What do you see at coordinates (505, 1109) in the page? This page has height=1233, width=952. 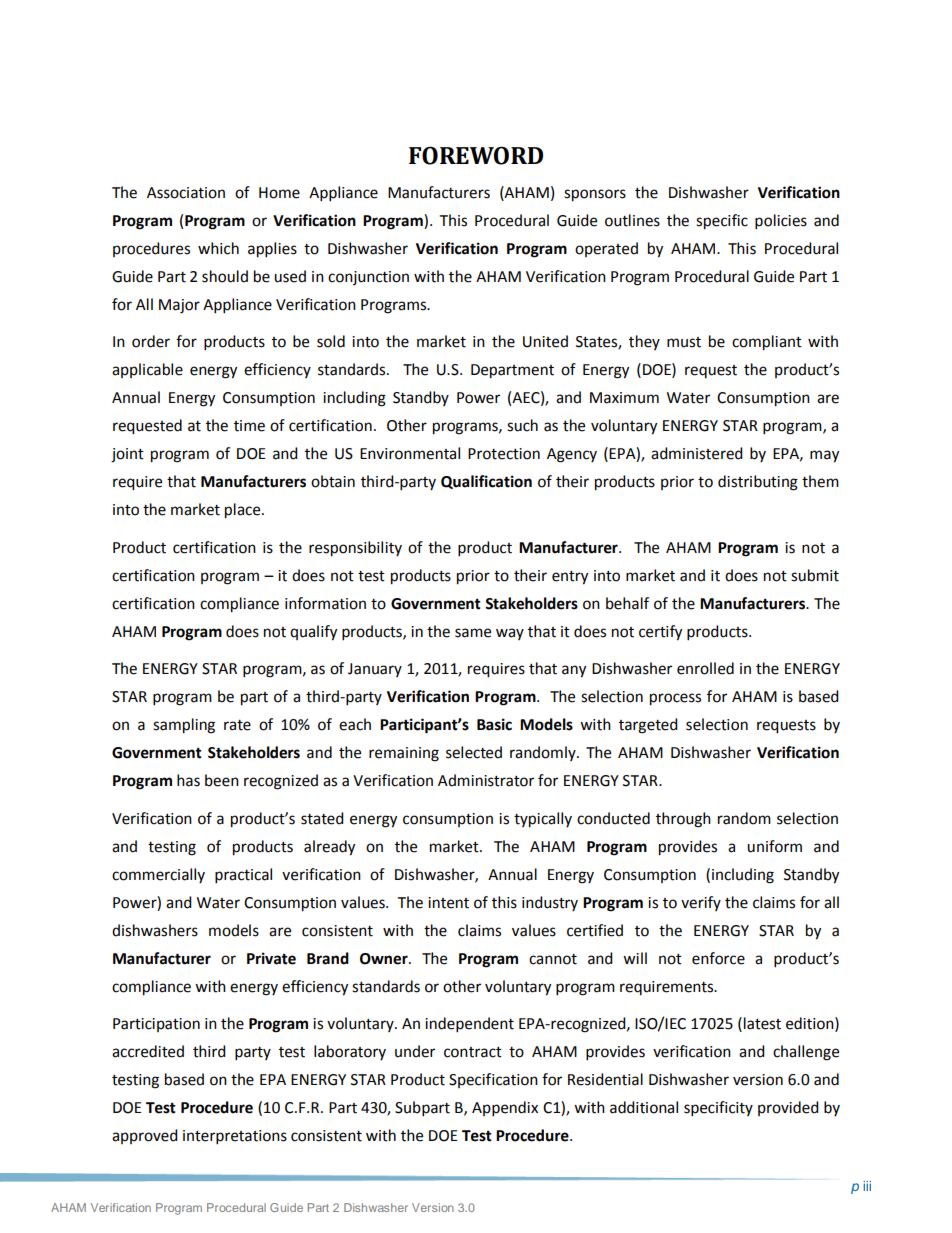 I see `Appendix` at bounding box center [505, 1109].
